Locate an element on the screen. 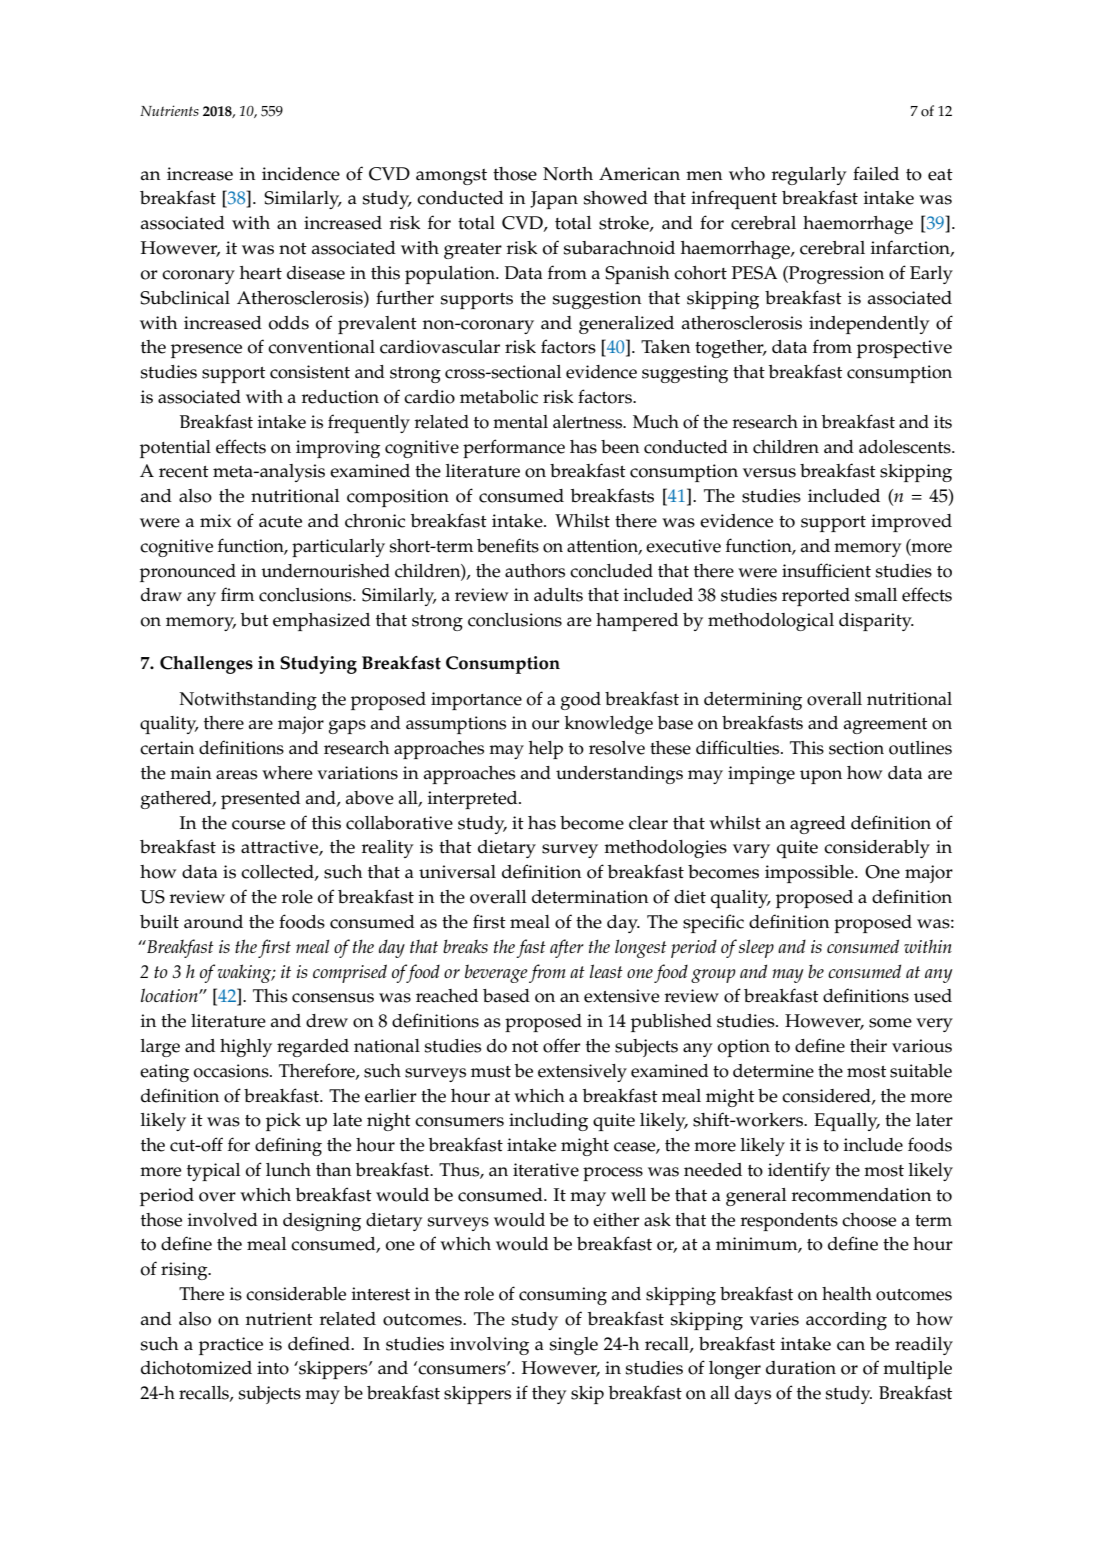  into is located at coordinates (273, 1368).
